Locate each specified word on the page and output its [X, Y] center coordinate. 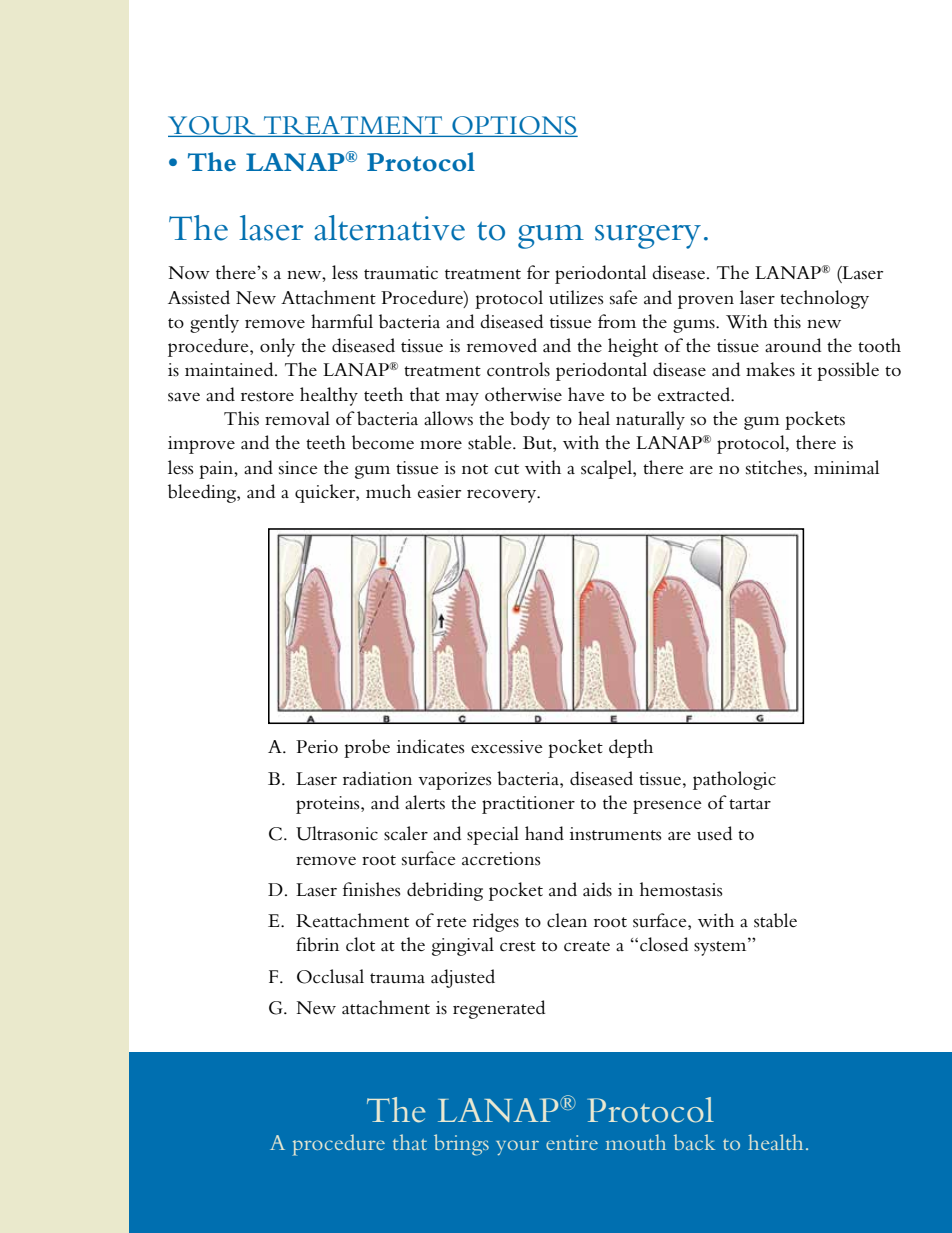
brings [461, 1145]
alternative [389, 228]
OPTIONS [513, 126]
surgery [648, 237]
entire [572, 1142]
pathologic [734, 780]
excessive [507, 747]
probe [367, 748]
